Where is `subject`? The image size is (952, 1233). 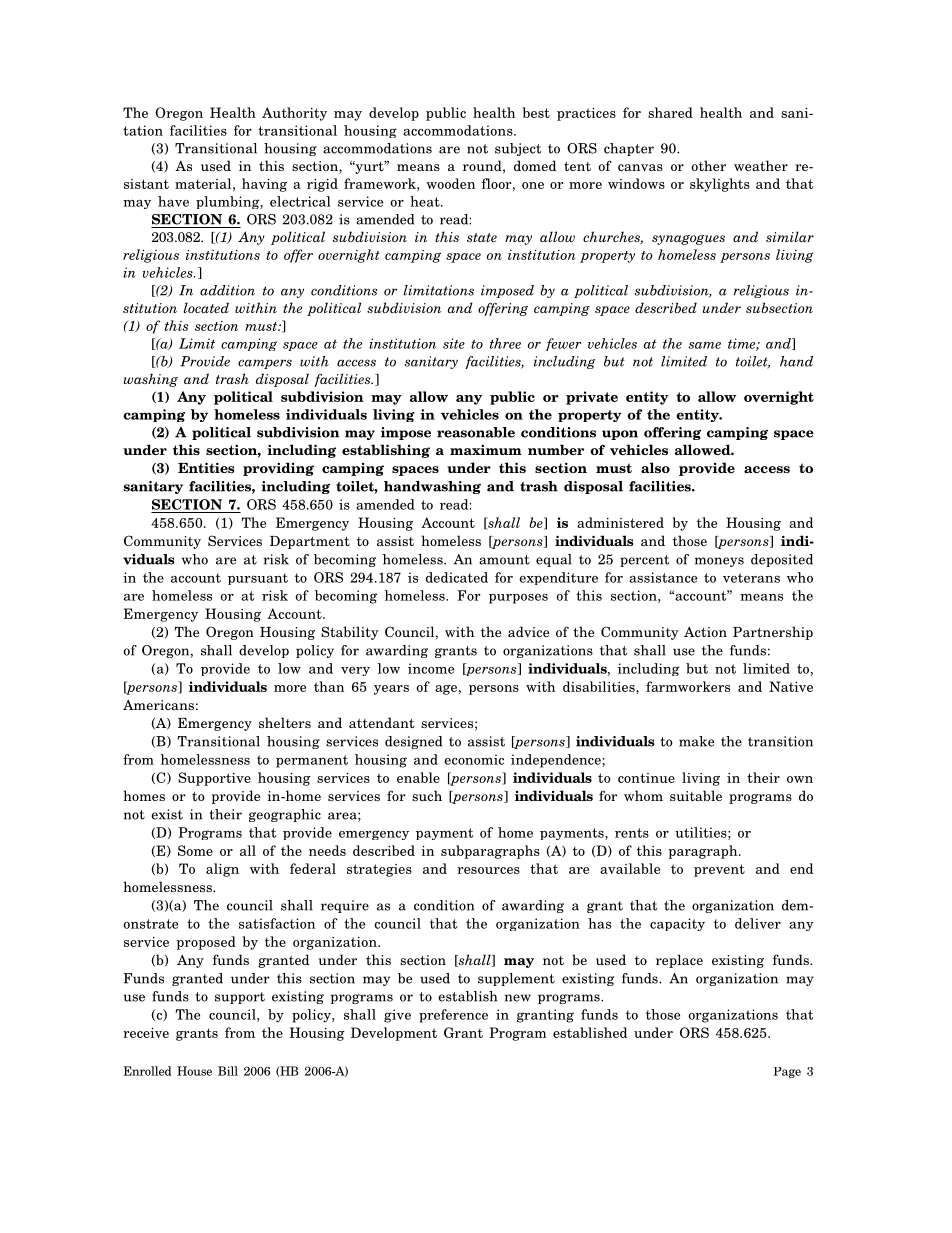 subject is located at coordinates (518, 149).
